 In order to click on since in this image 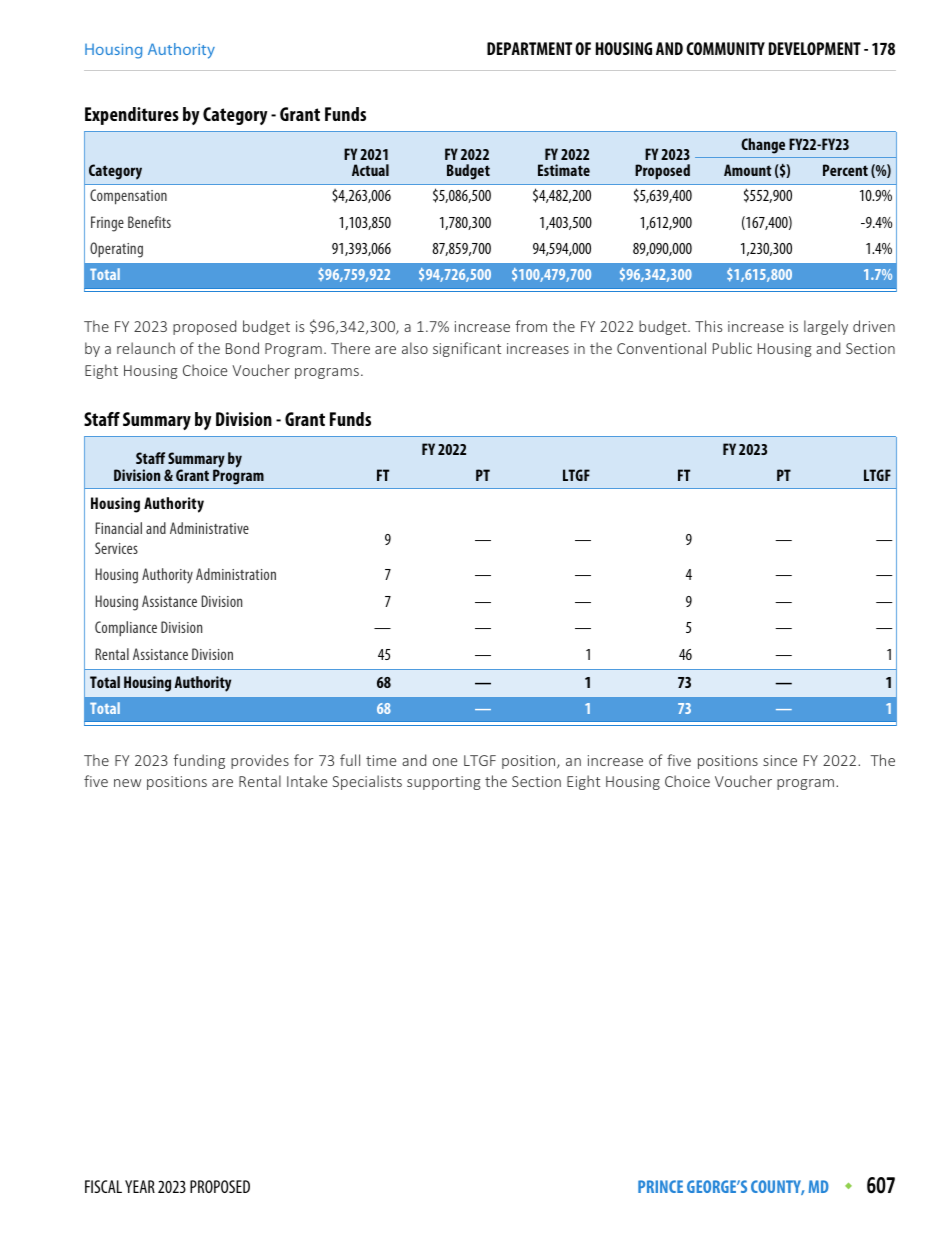, I will do `click(780, 760)`.
